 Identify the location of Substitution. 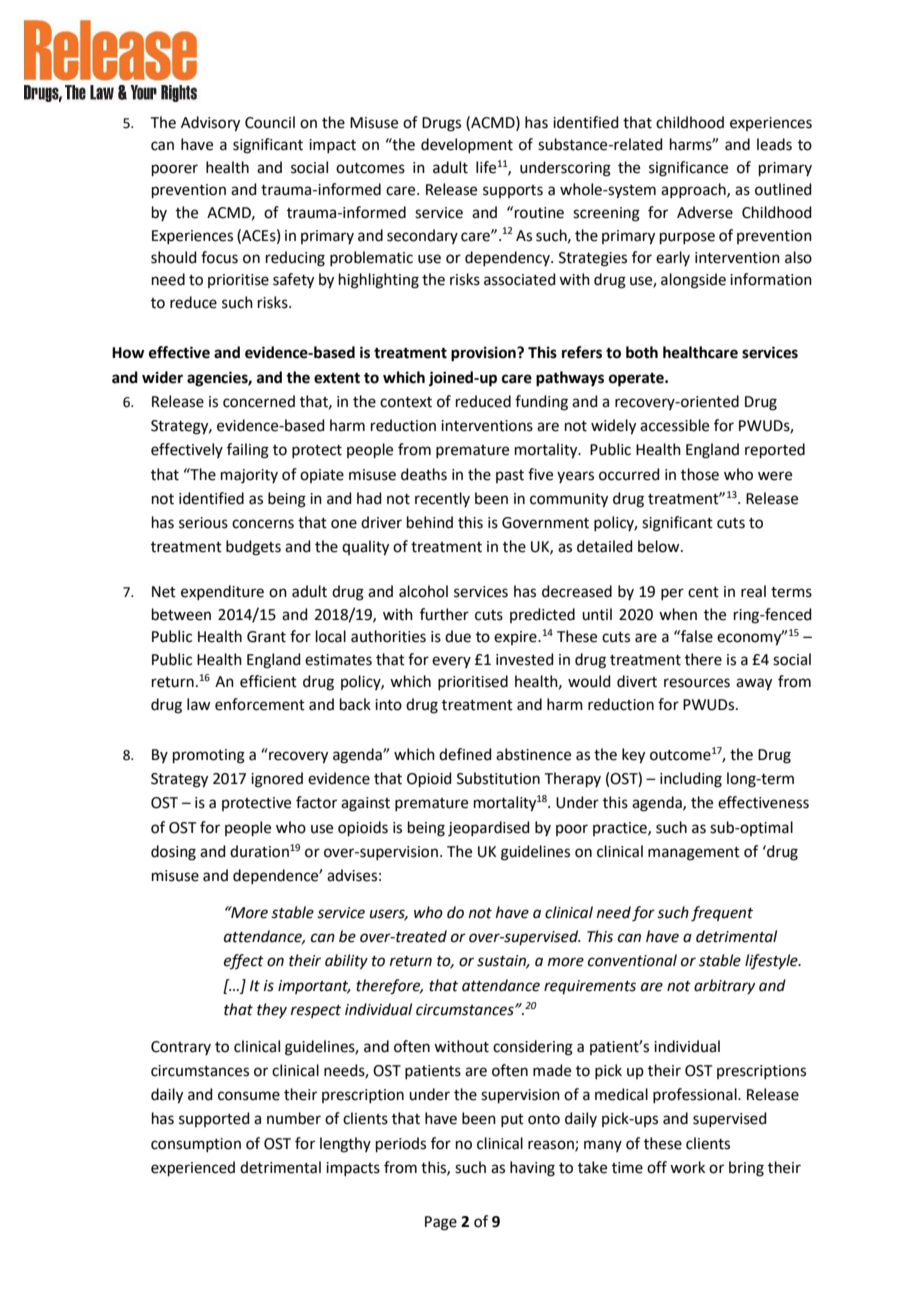
(498, 778).
